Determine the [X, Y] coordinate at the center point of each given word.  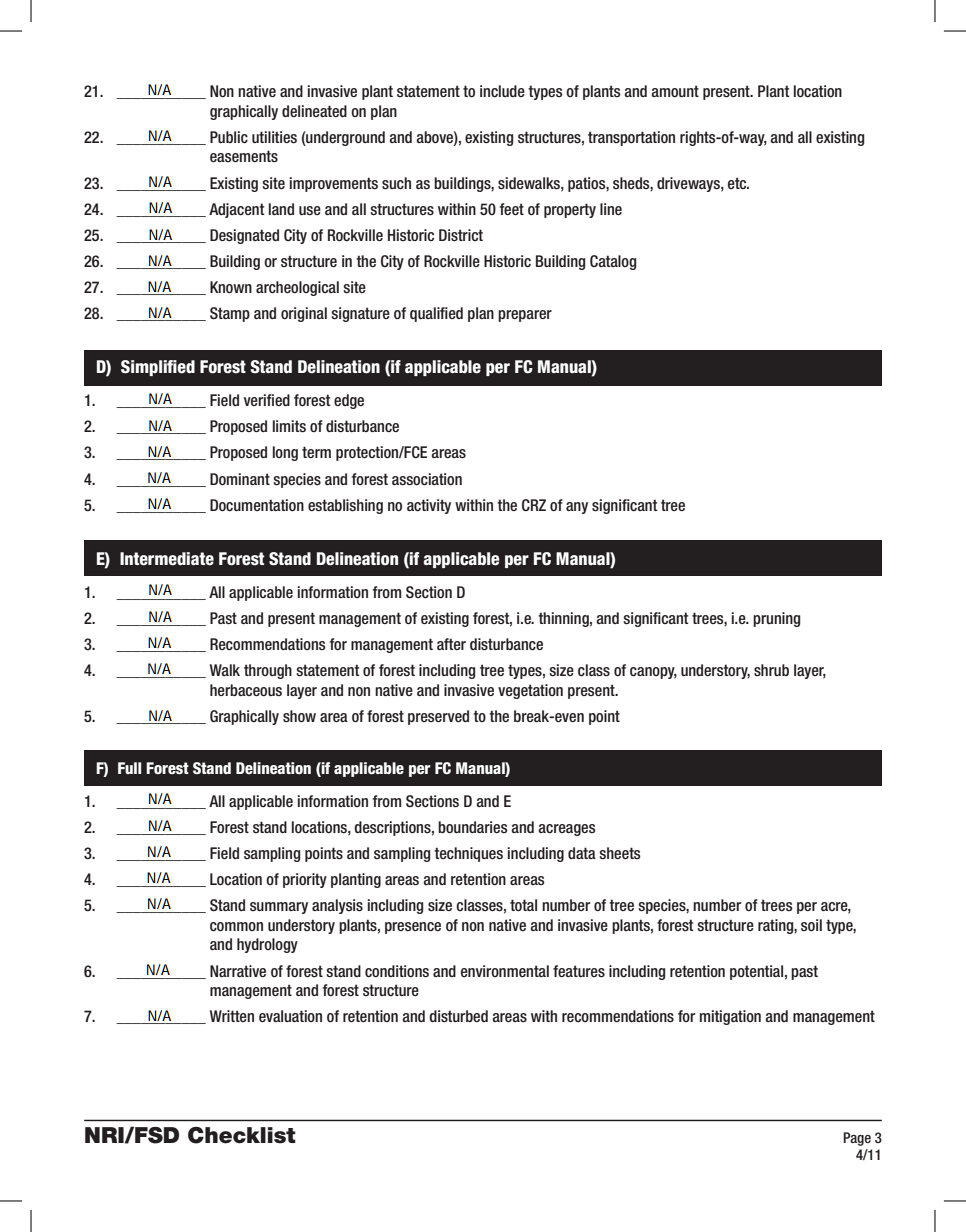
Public [229, 137]
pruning [776, 619]
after [451, 644]
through [268, 671]
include [502, 91]
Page [857, 1139]
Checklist [242, 1135]
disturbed [458, 1016]
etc [738, 183]
